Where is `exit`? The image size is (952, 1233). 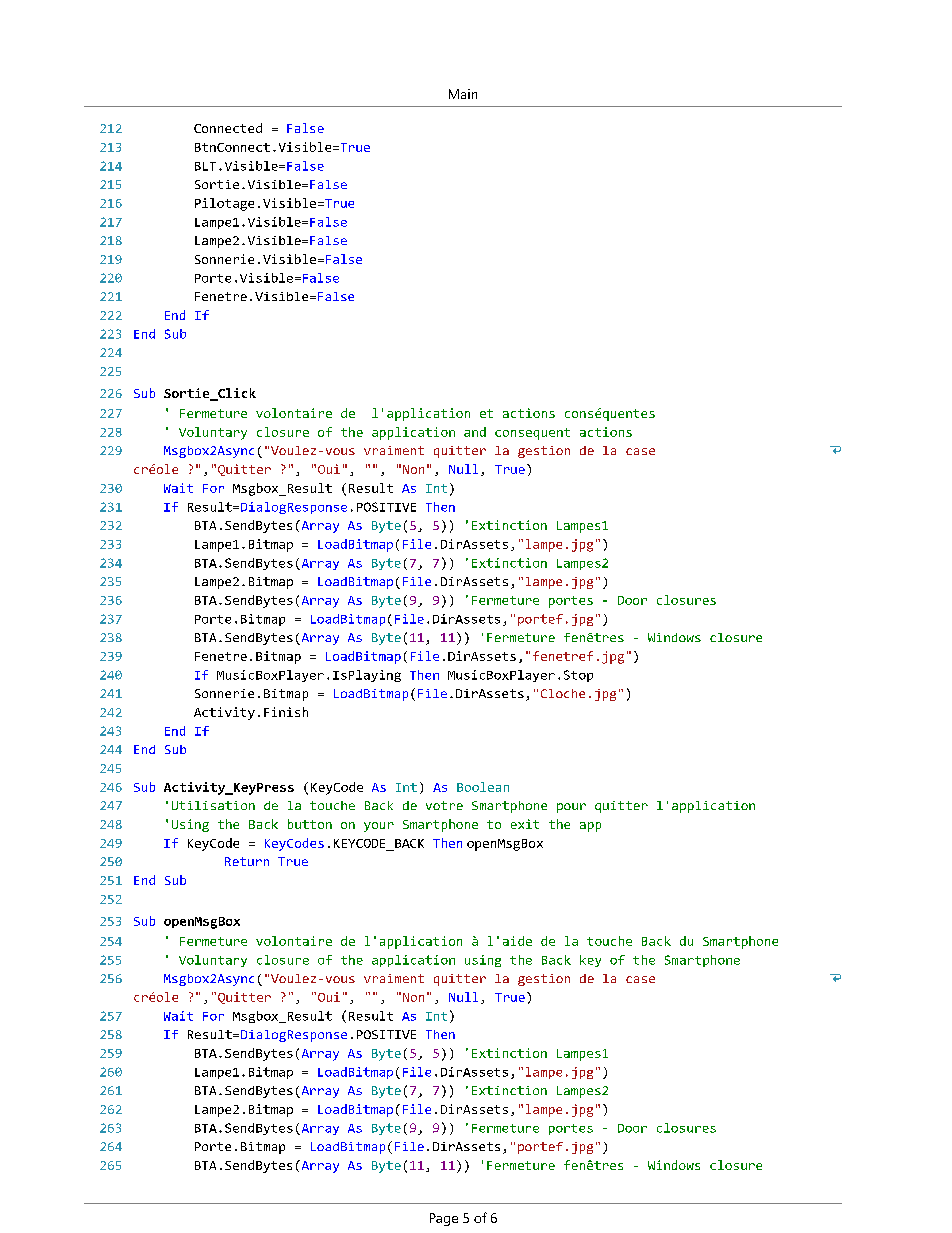
exit is located at coordinates (525, 824).
